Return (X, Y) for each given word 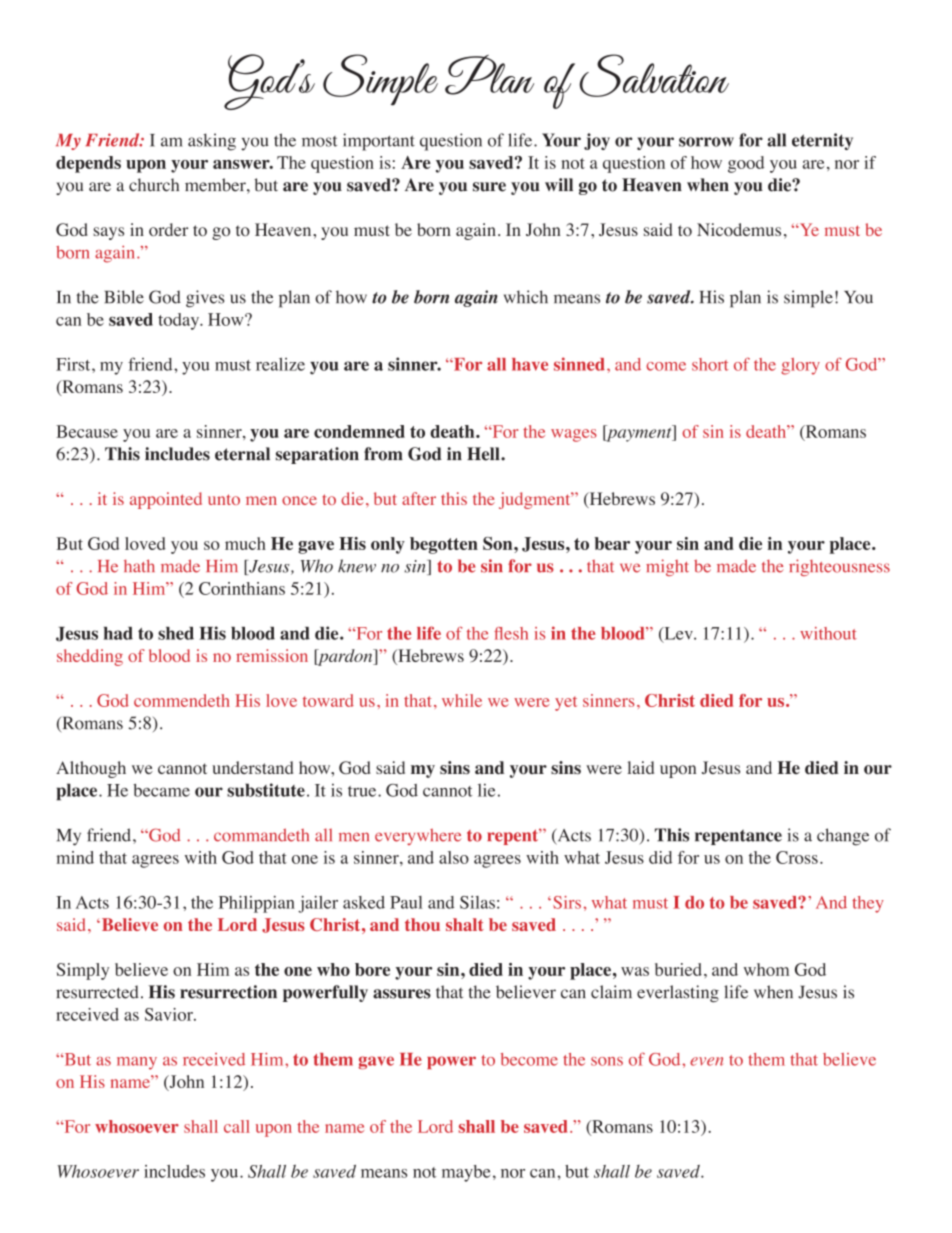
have (530, 364)
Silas (477, 902)
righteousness (839, 567)
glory (800, 366)
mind (75, 857)
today (180, 321)
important (379, 142)
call (237, 1126)
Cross (797, 857)
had (118, 633)
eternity (822, 141)
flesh (511, 633)
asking (212, 142)
